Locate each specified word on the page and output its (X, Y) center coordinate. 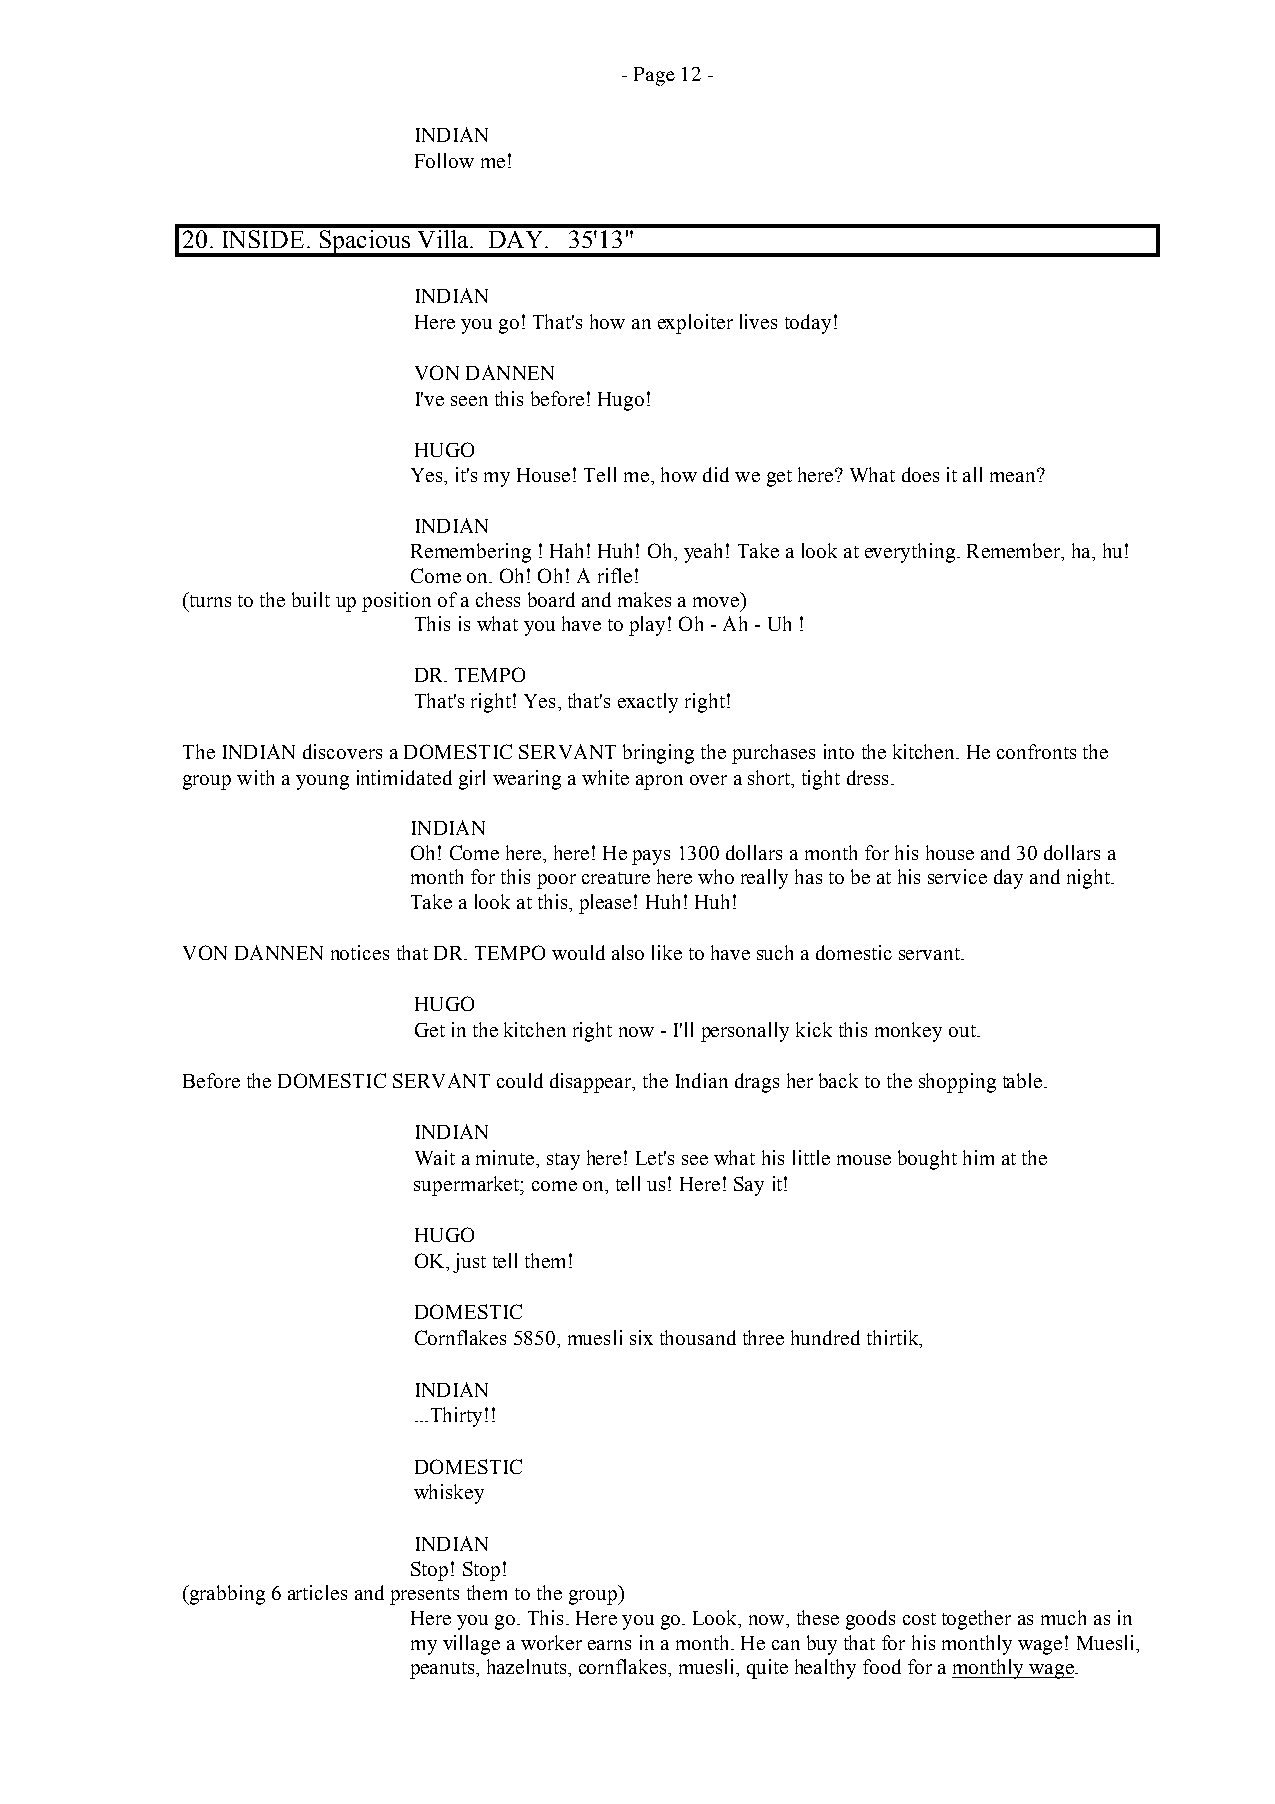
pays (651, 857)
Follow (444, 160)
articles (317, 1592)
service (957, 876)
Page (654, 76)
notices (360, 952)
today (808, 324)
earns (609, 1645)
